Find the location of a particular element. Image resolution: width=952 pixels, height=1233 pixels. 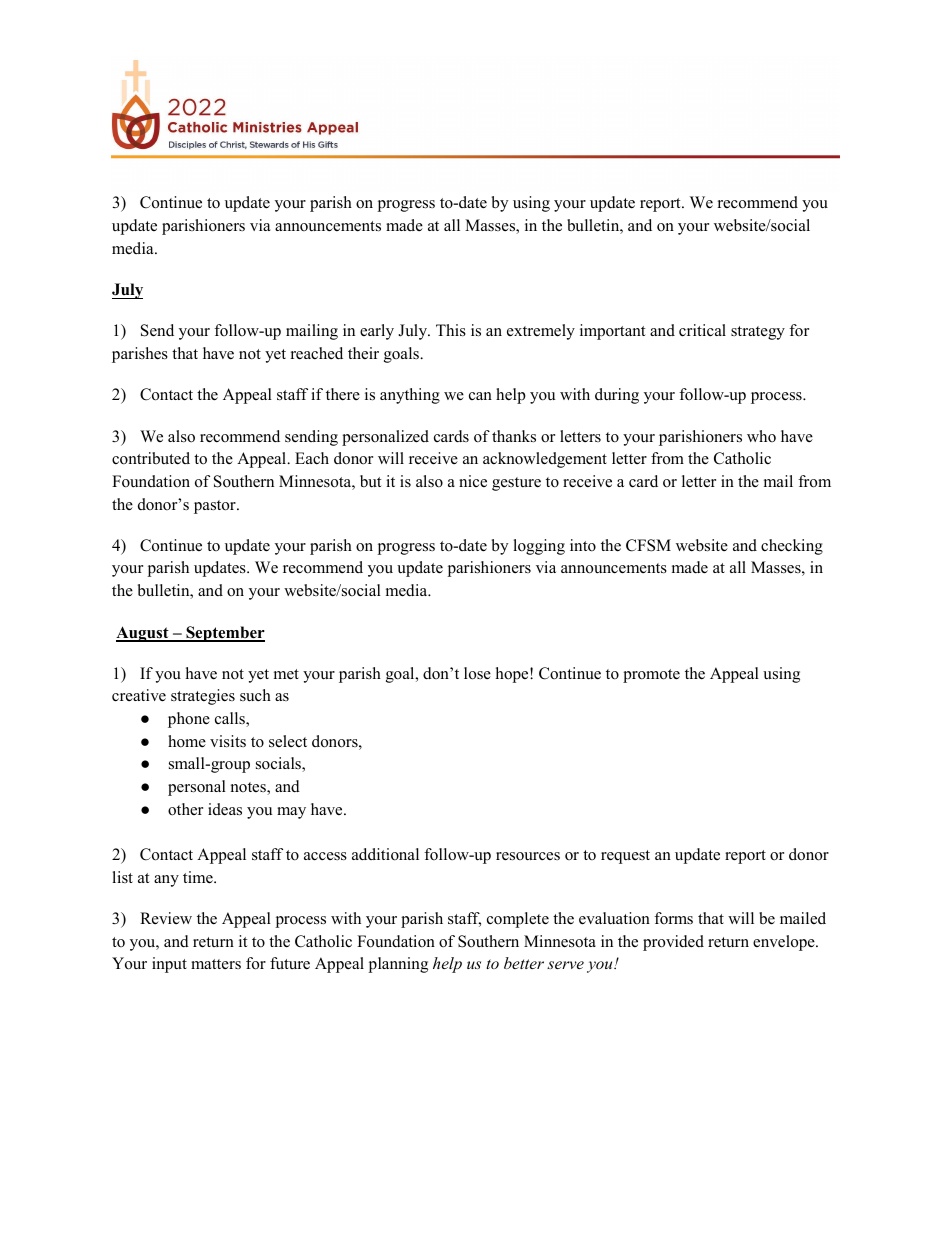

September is located at coordinates (224, 634).
